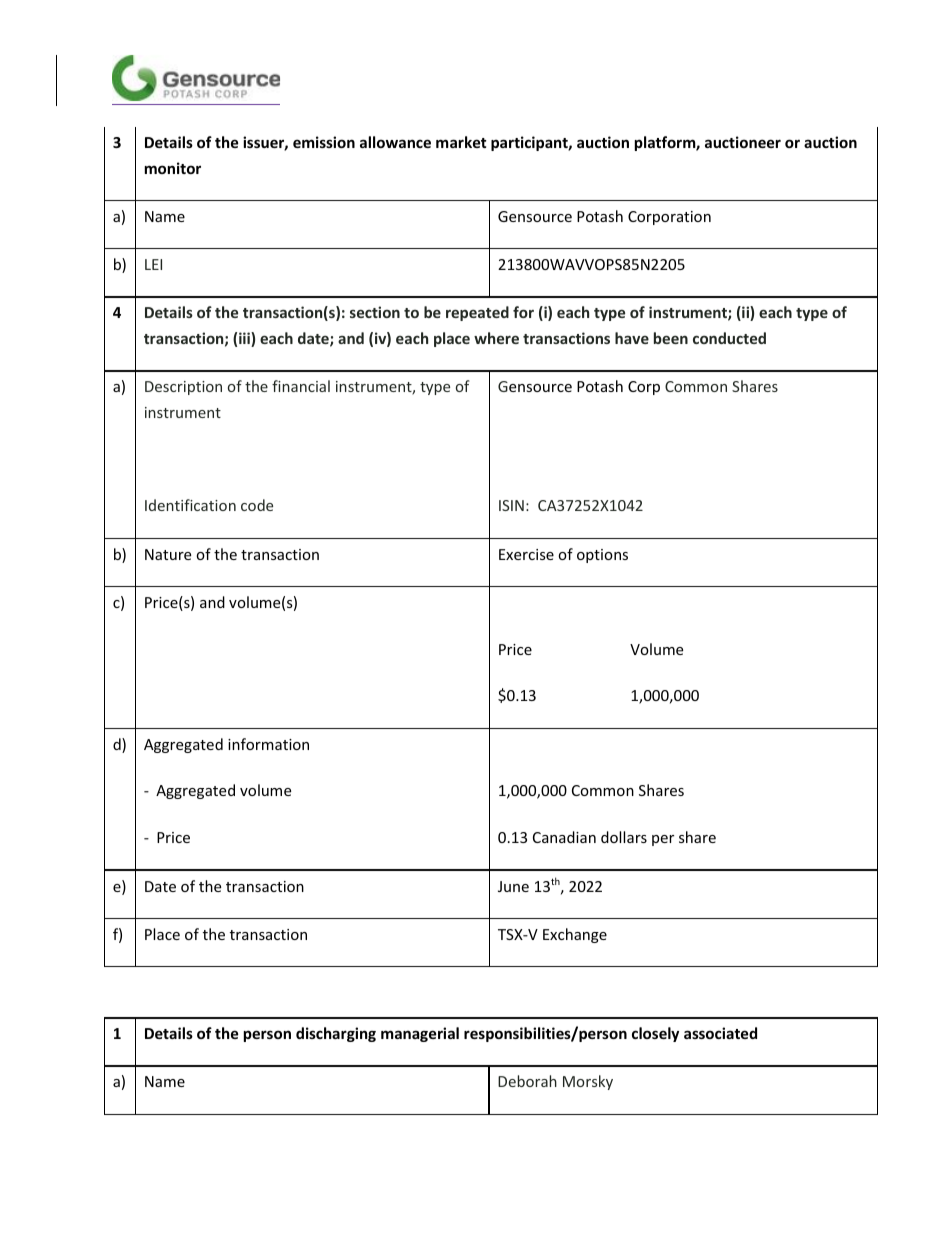  Describe the element at coordinates (268, 744) in the screenshot. I see `information` at that location.
